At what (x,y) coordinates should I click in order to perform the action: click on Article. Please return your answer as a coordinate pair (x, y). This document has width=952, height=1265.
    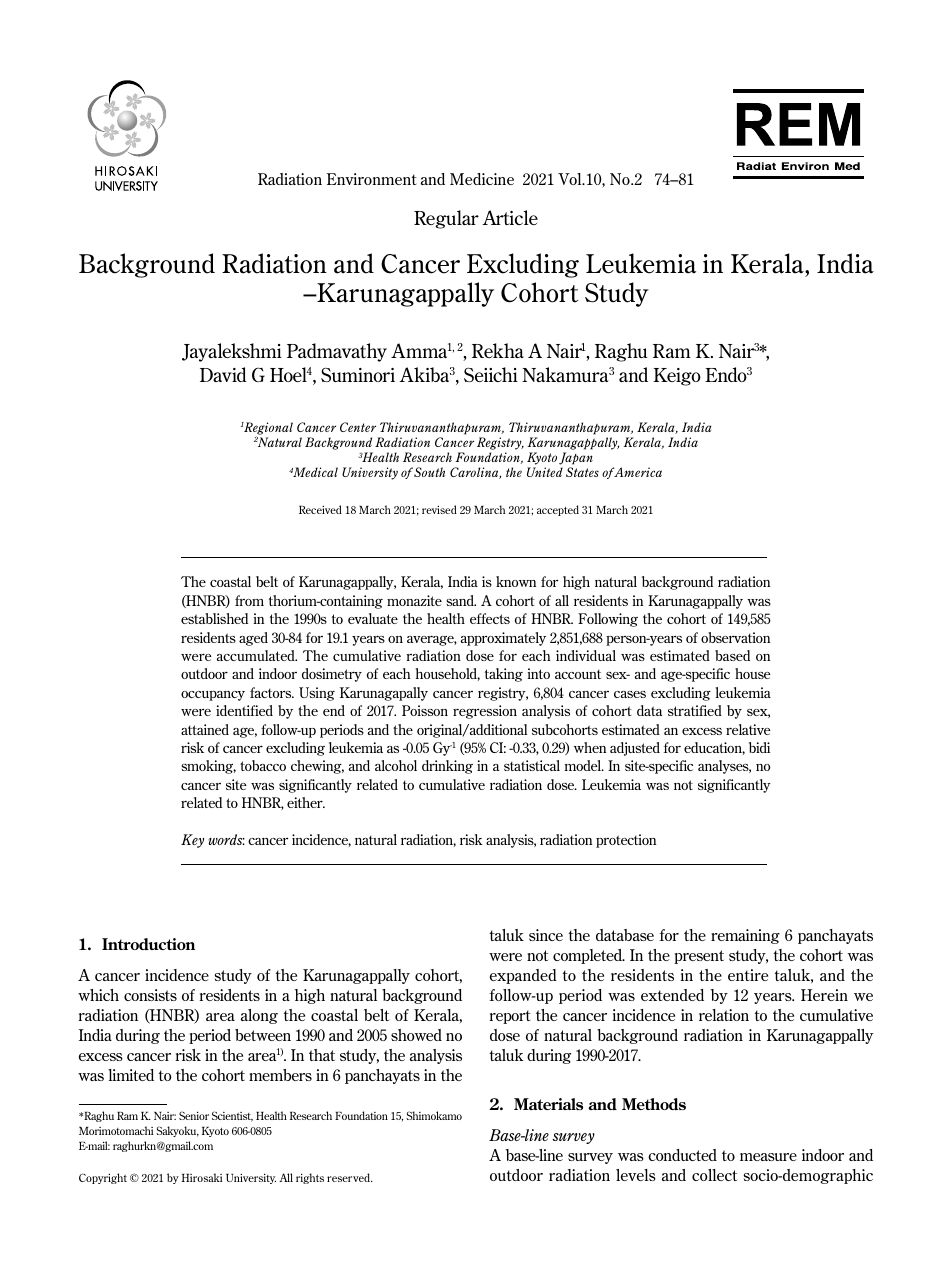
    Looking at the image, I should click on (510, 217).
